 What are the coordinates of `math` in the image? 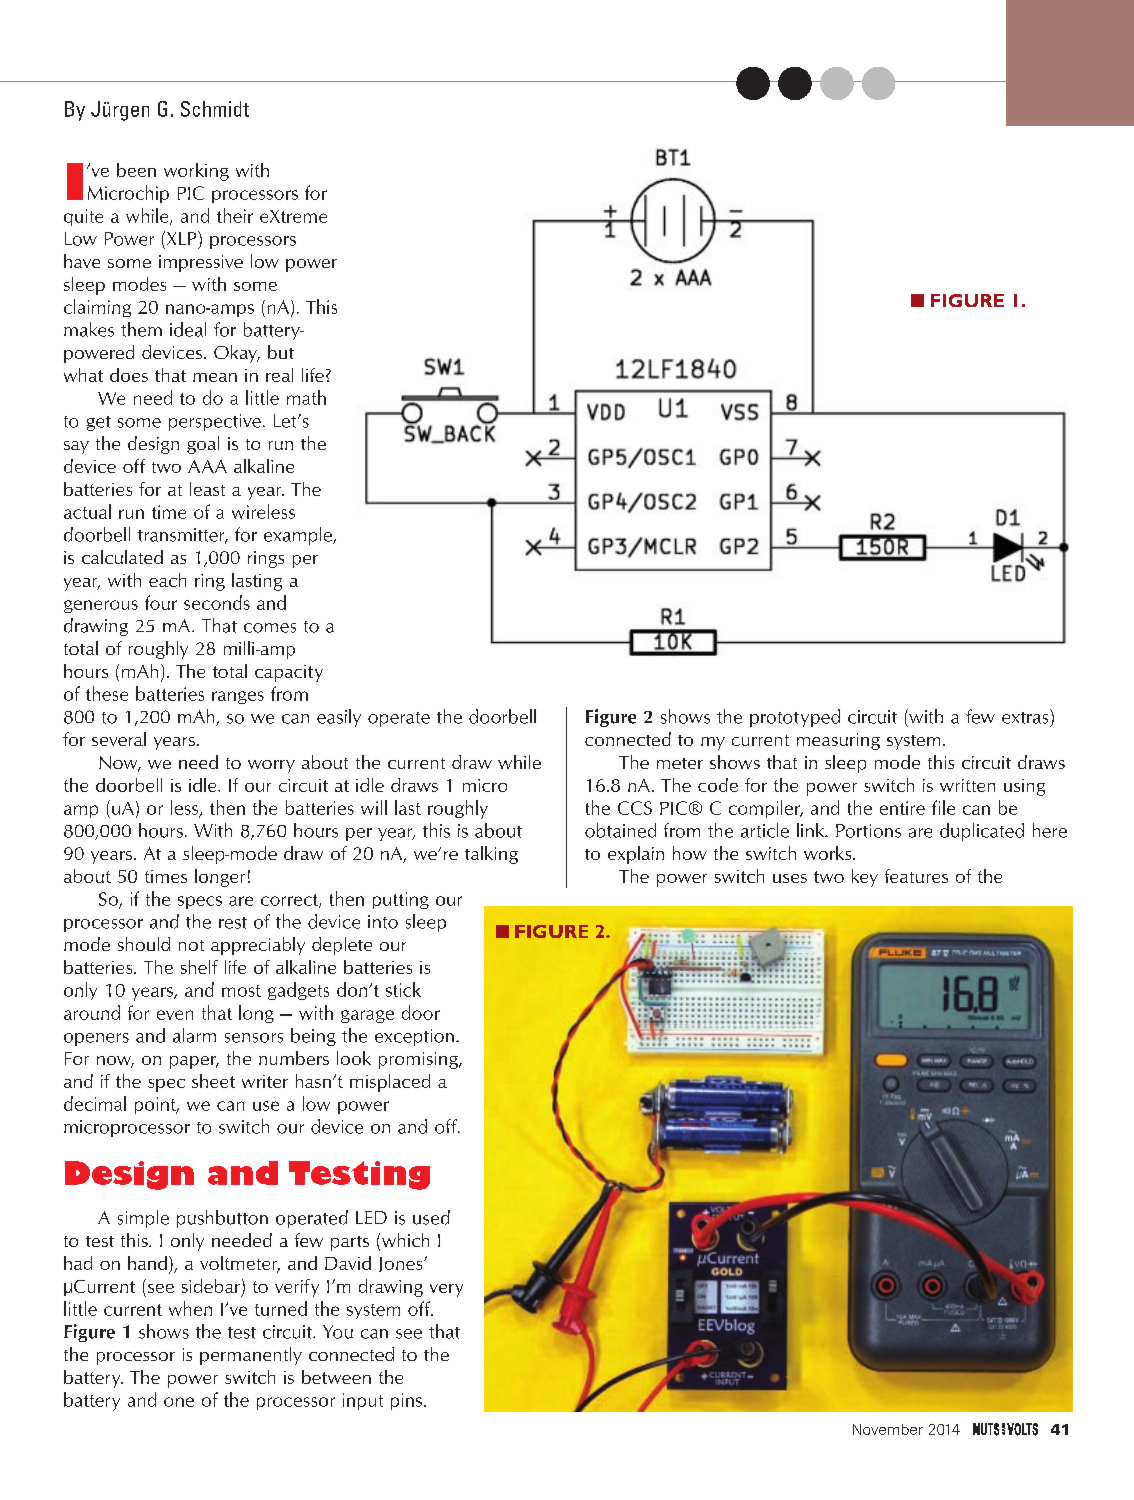 It's located at (306, 397).
